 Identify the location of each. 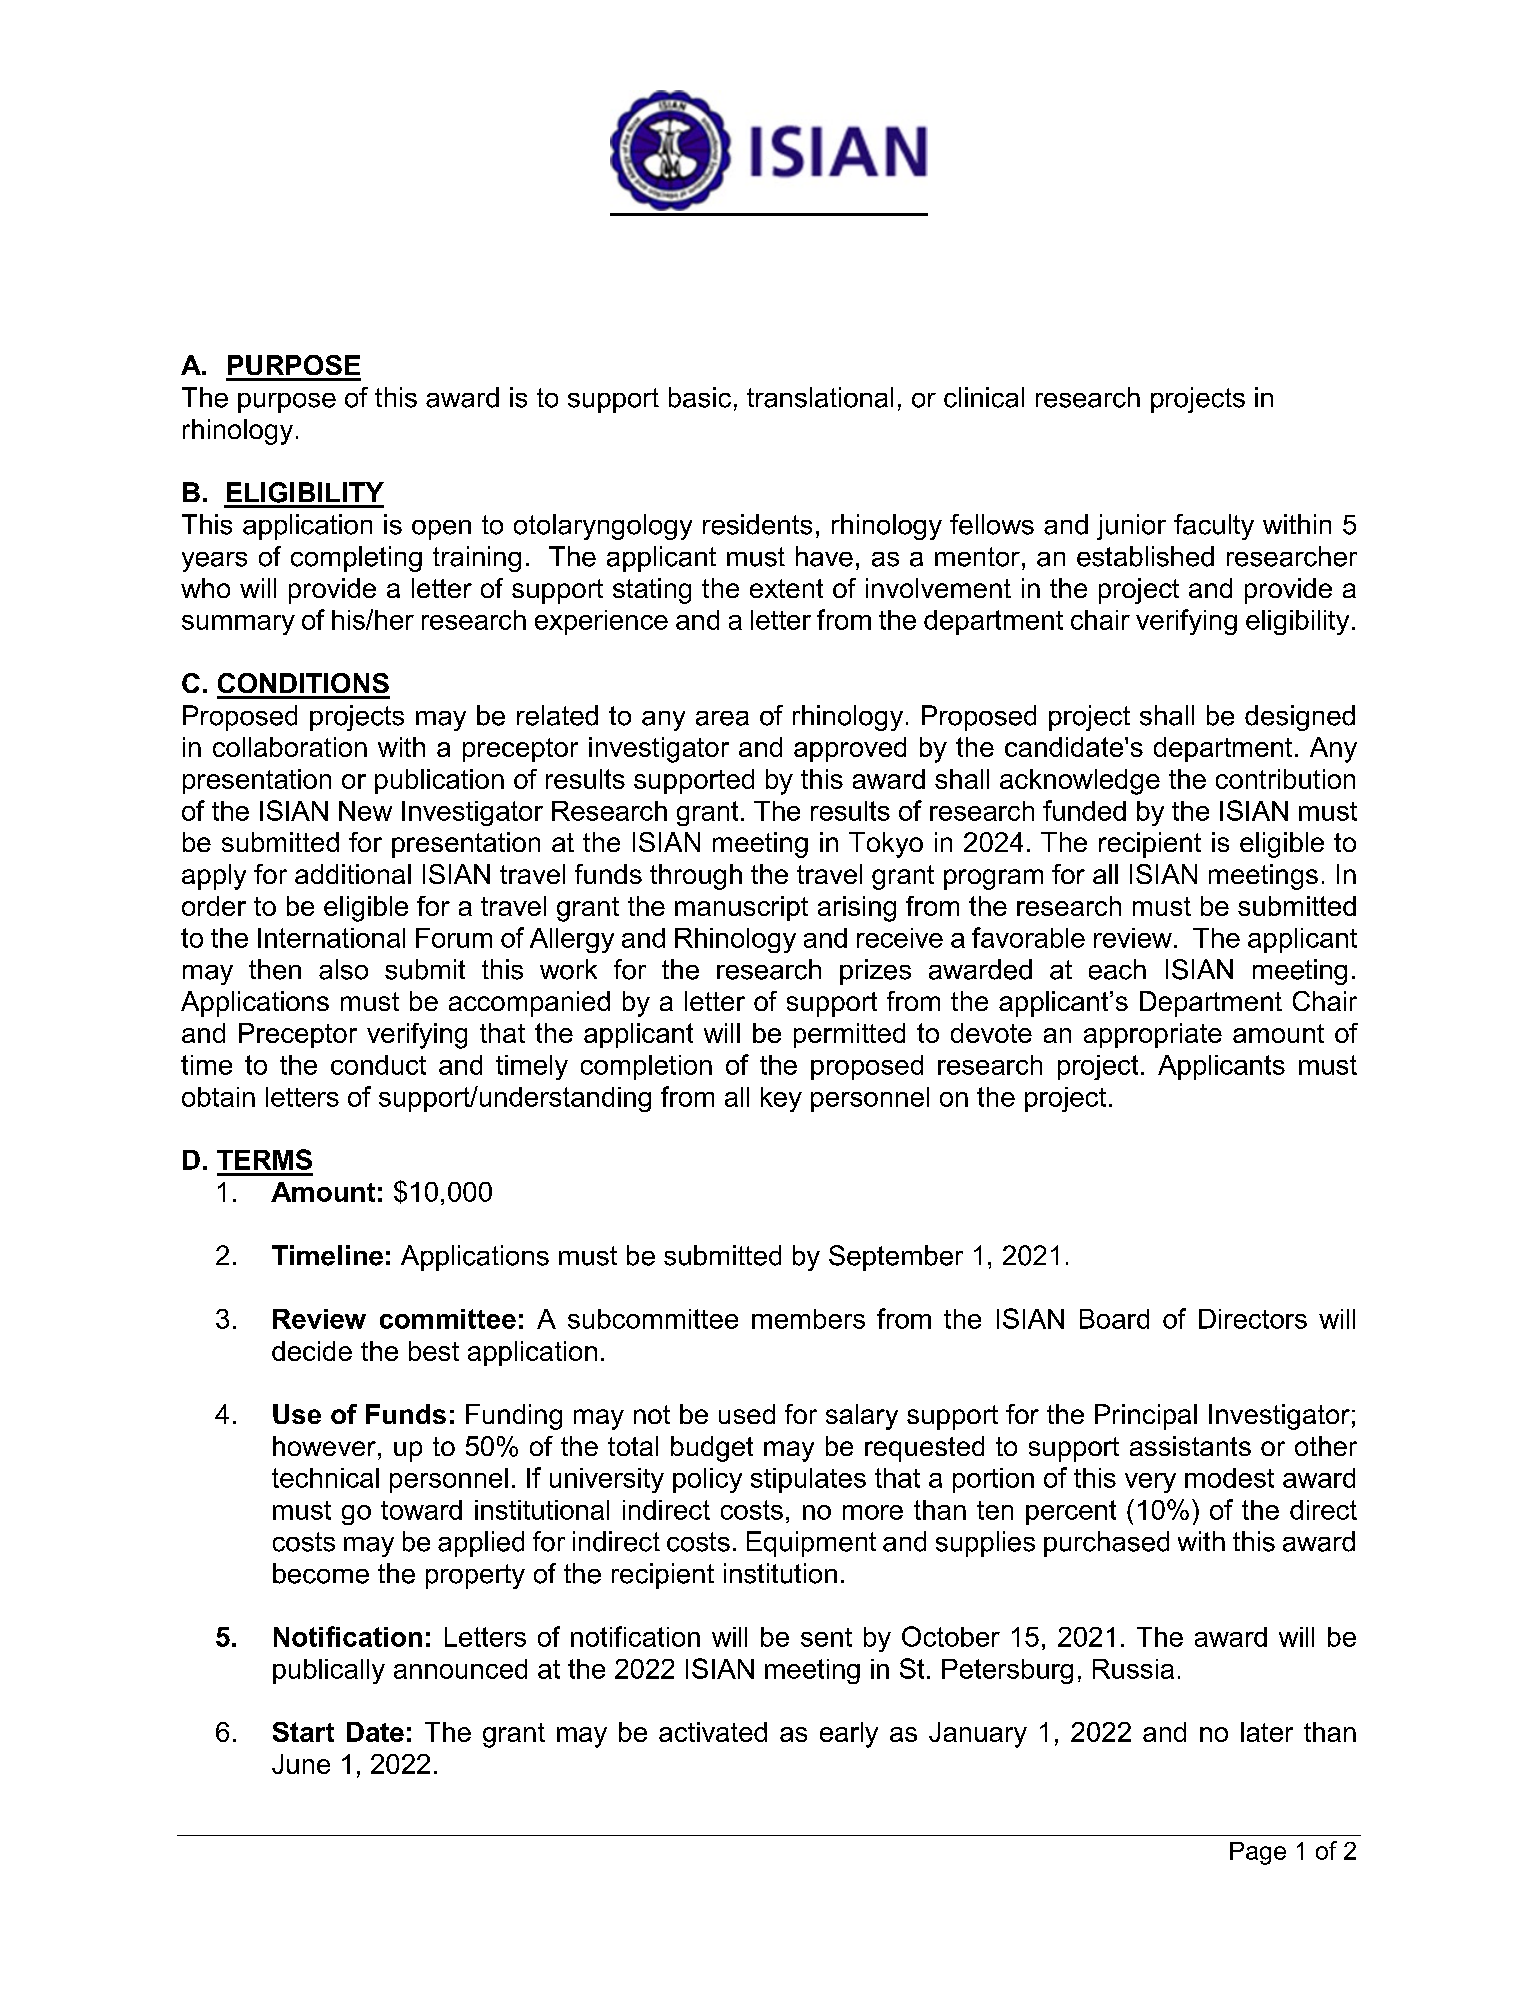
(1117, 969).
